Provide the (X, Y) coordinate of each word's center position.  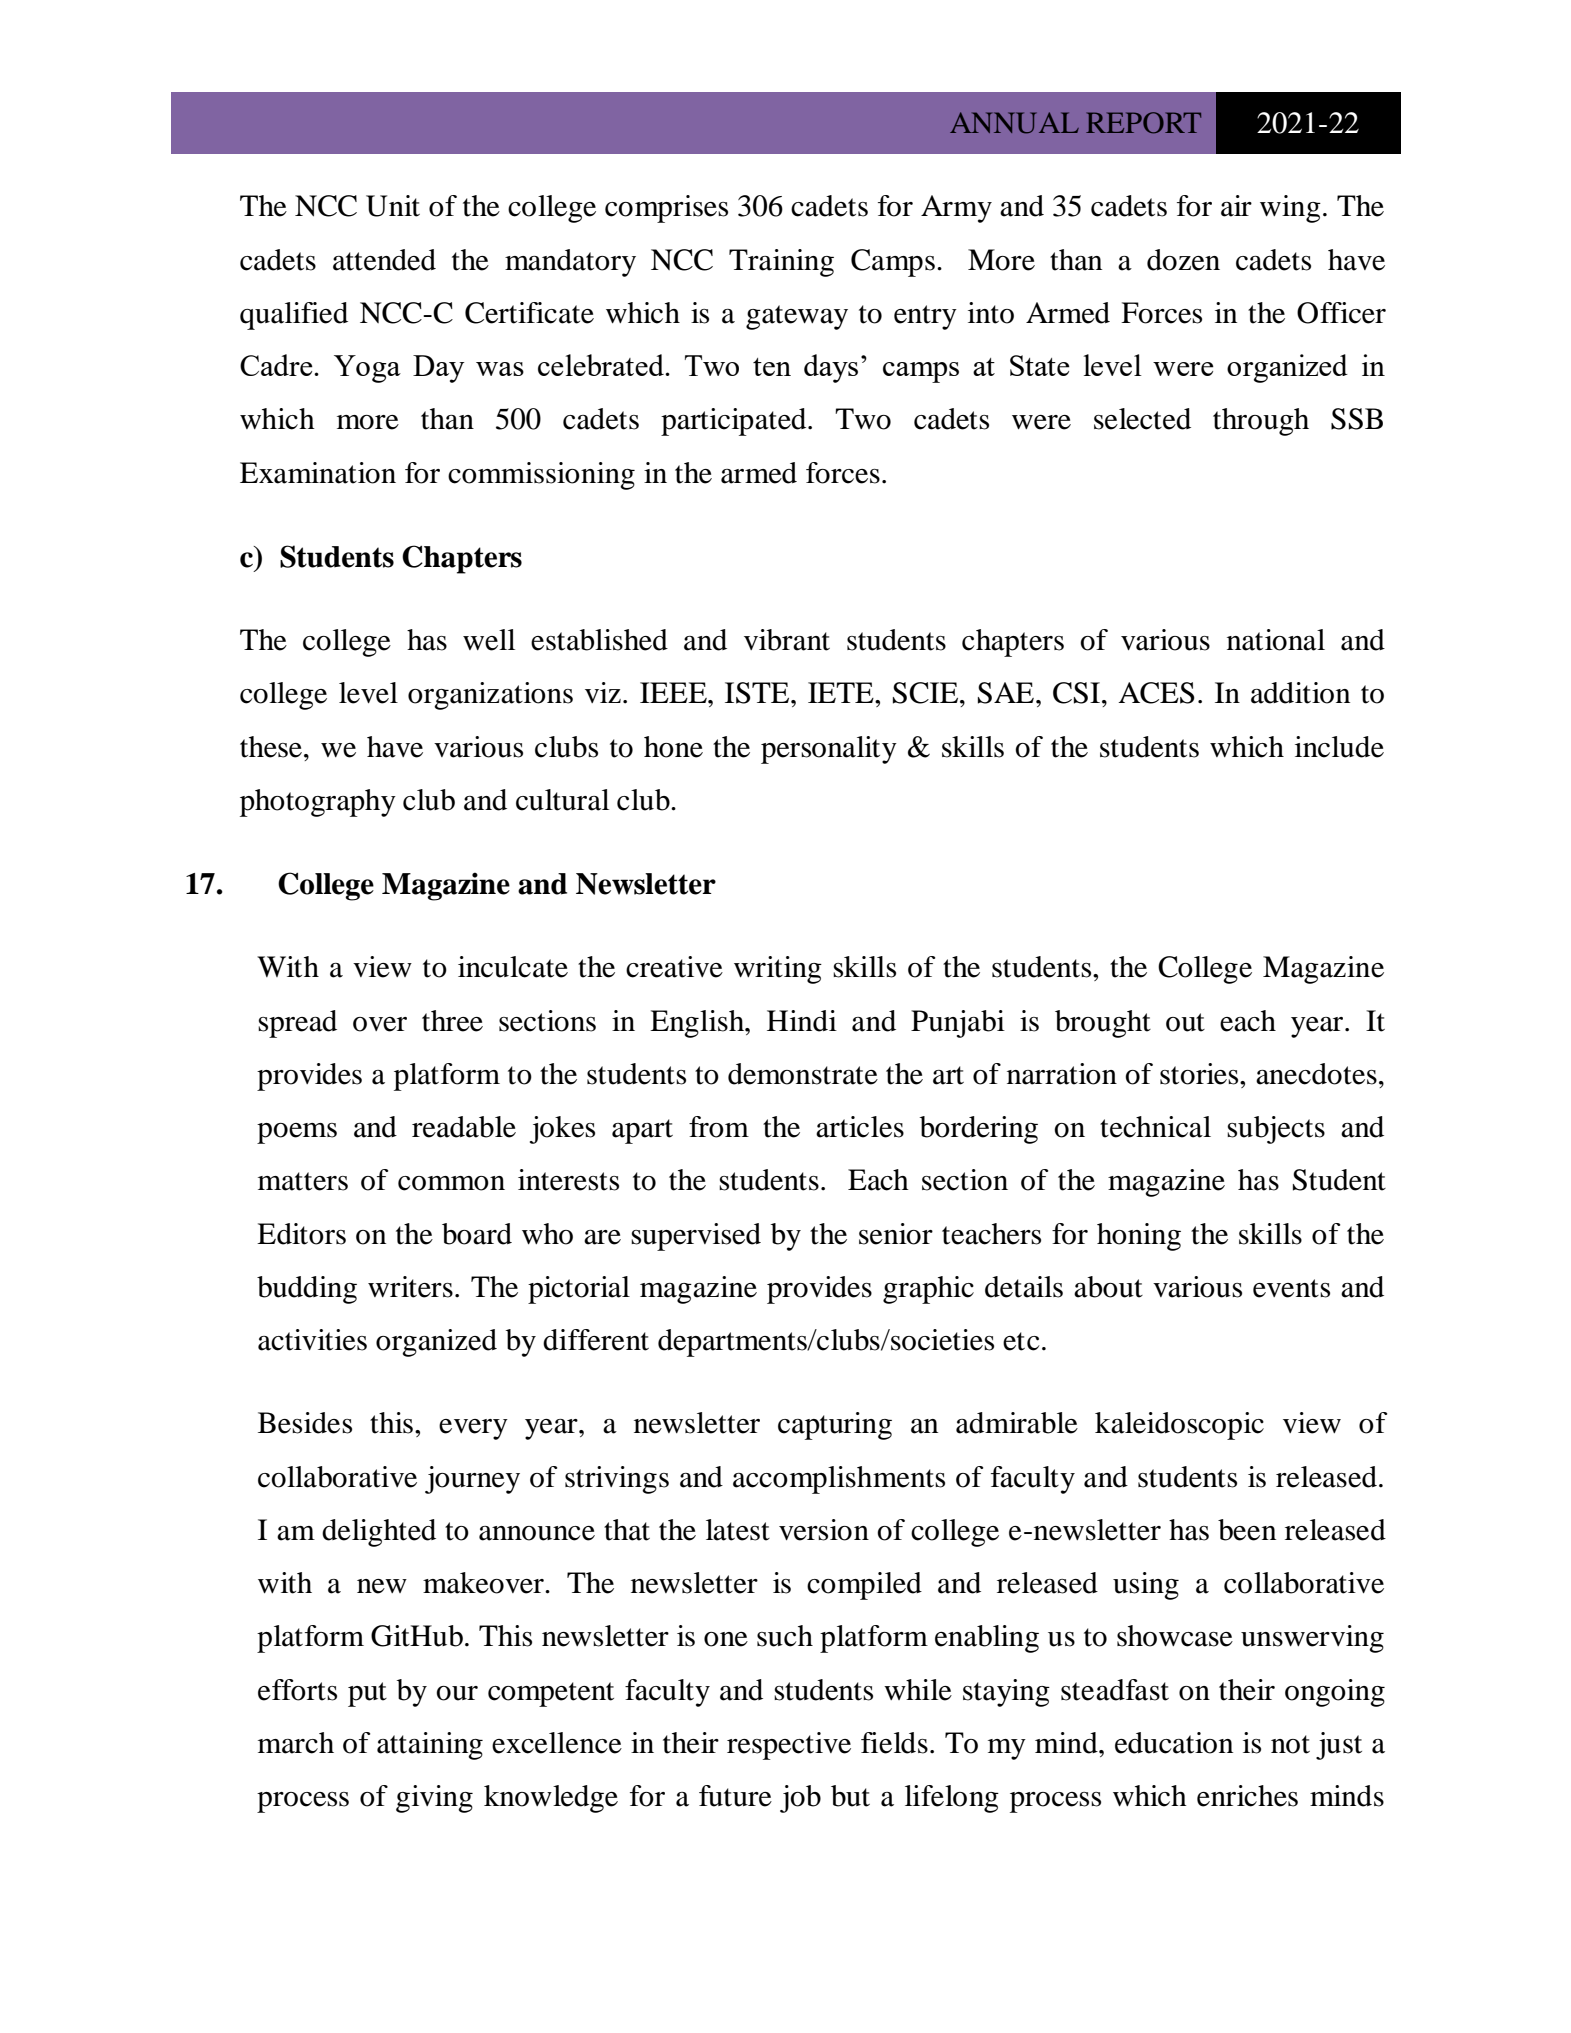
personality (829, 750)
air (1236, 206)
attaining (430, 1746)
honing (1139, 1237)
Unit (393, 206)
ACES (1156, 693)
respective (789, 1746)
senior (896, 1234)
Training (781, 263)
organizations (490, 696)
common (451, 1183)
